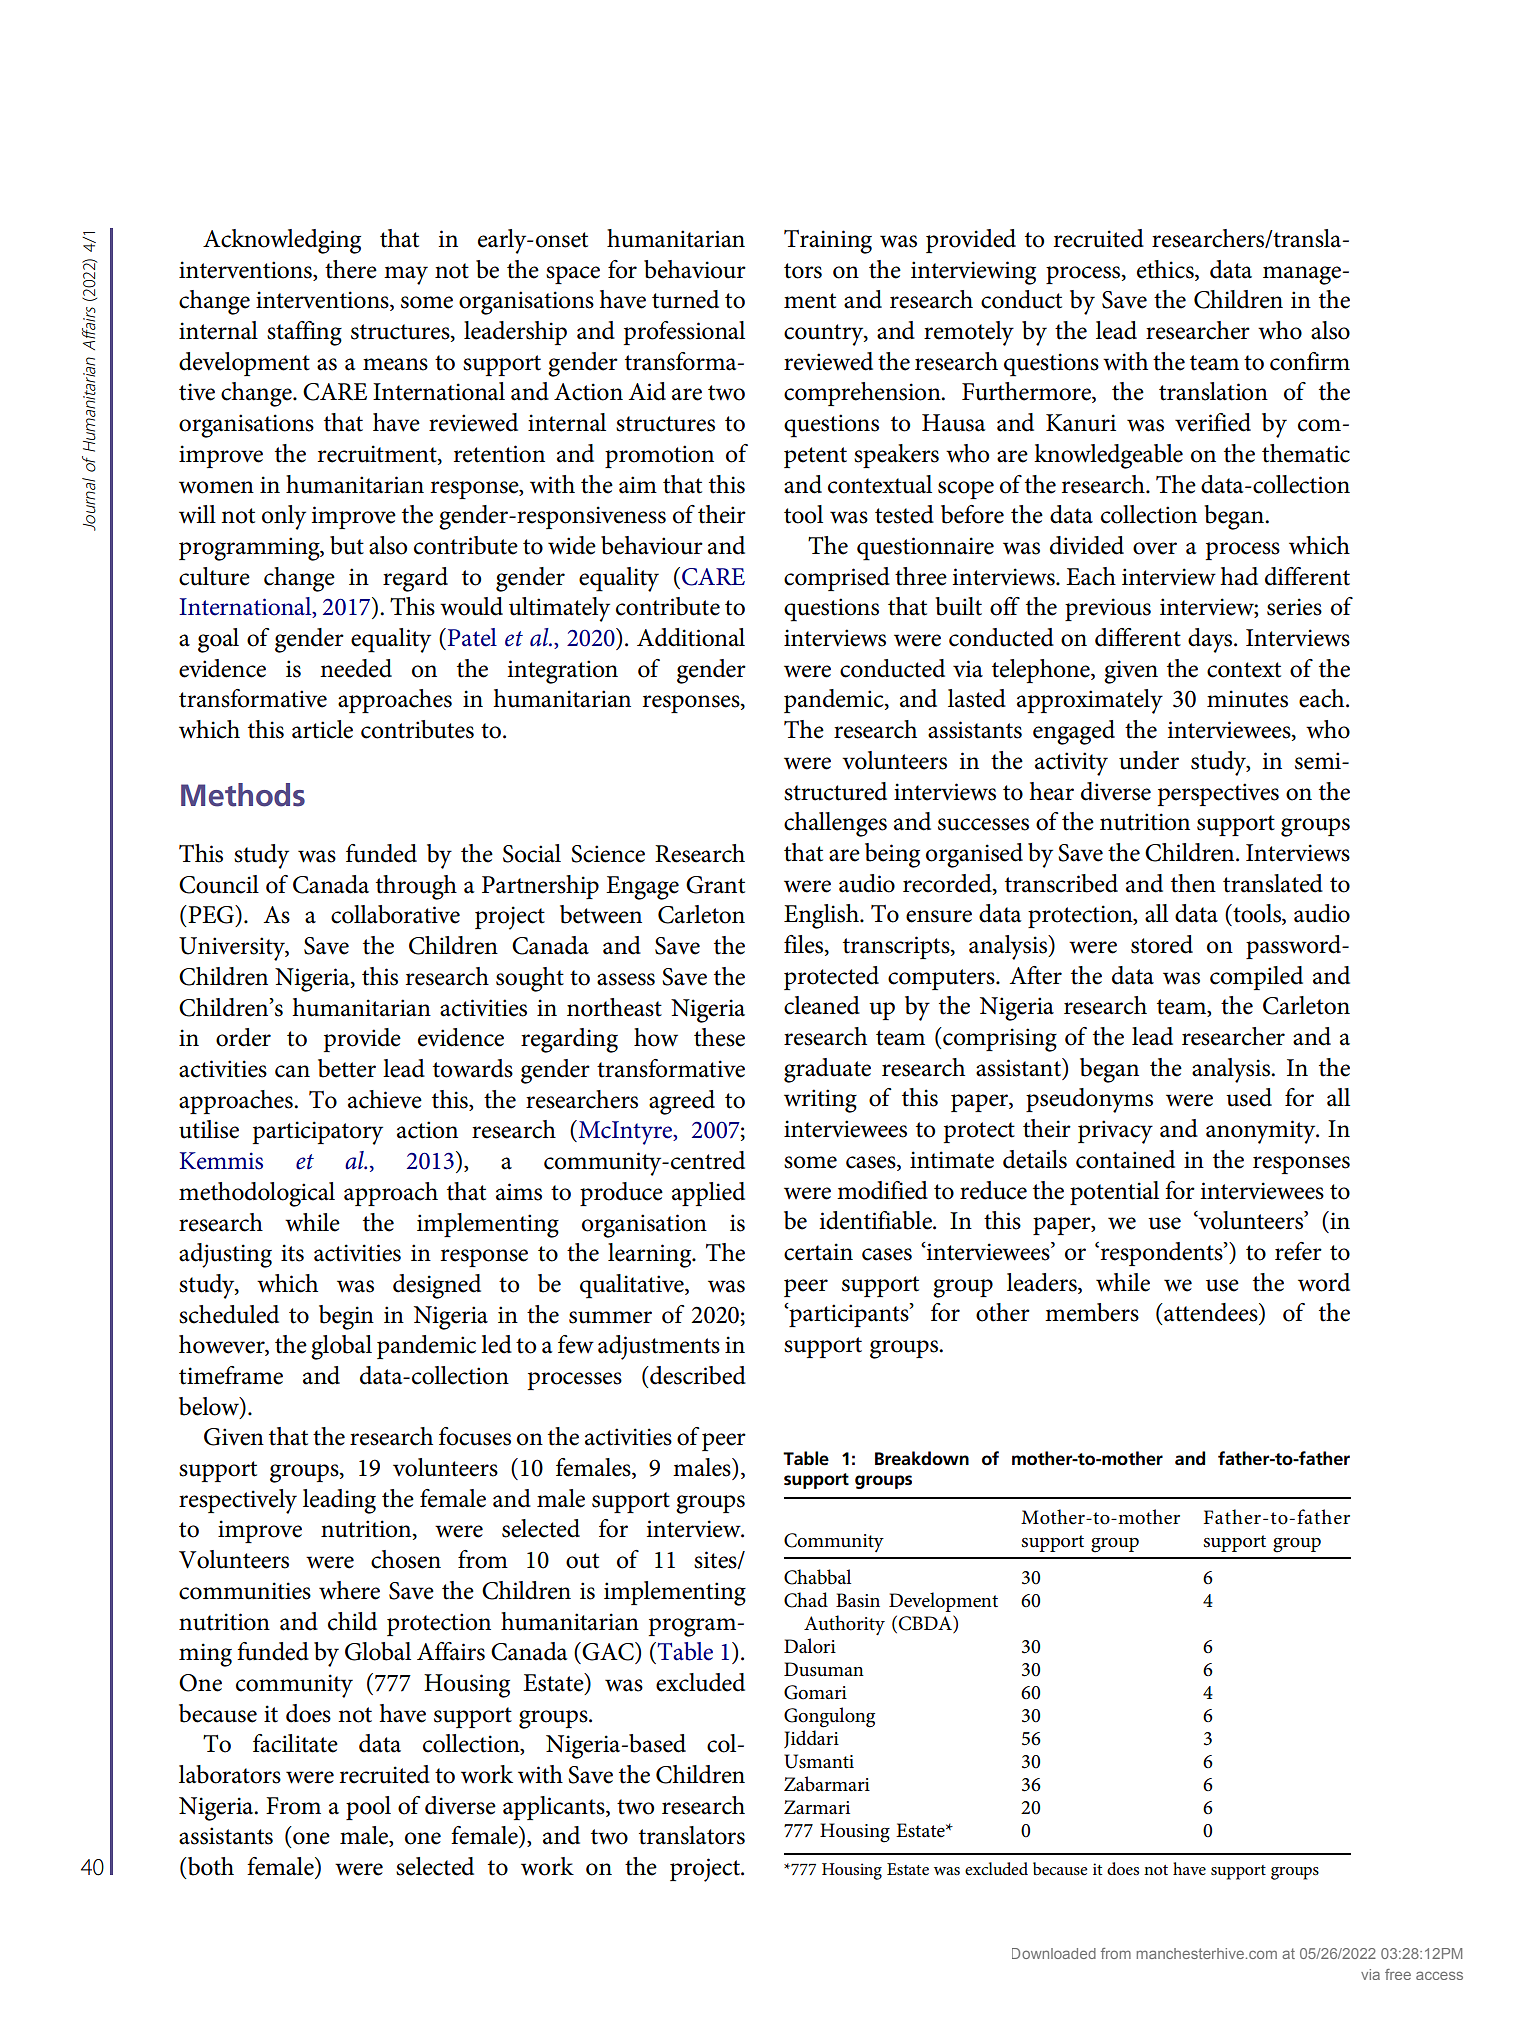 This screenshot has width=1528, height=2031. Describe the element at coordinates (1054, 1953) in the screenshot. I see `Downloaded` at that location.
